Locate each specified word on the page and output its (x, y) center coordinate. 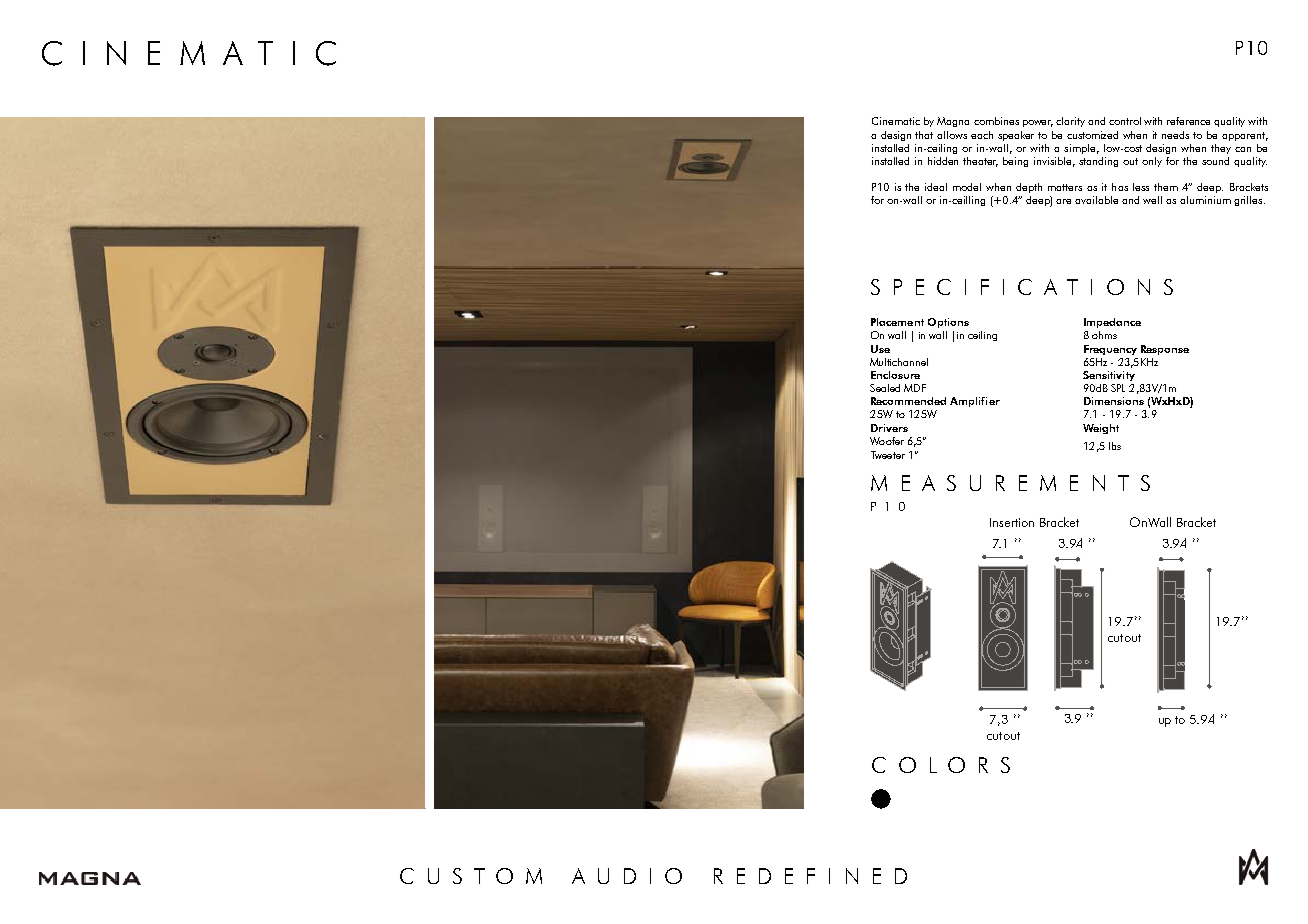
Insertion (1012, 522)
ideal (936, 187)
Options (948, 323)
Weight (1101, 429)
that (924, 135)
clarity (1070, 122)
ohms (1104, 335)
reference (1188, 121)
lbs (1115, 446)
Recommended (908, 401)
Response (1165, 350)
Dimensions (1114, 401)
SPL (1118, 388)
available (1096, 200)
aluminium (1205, 200)
